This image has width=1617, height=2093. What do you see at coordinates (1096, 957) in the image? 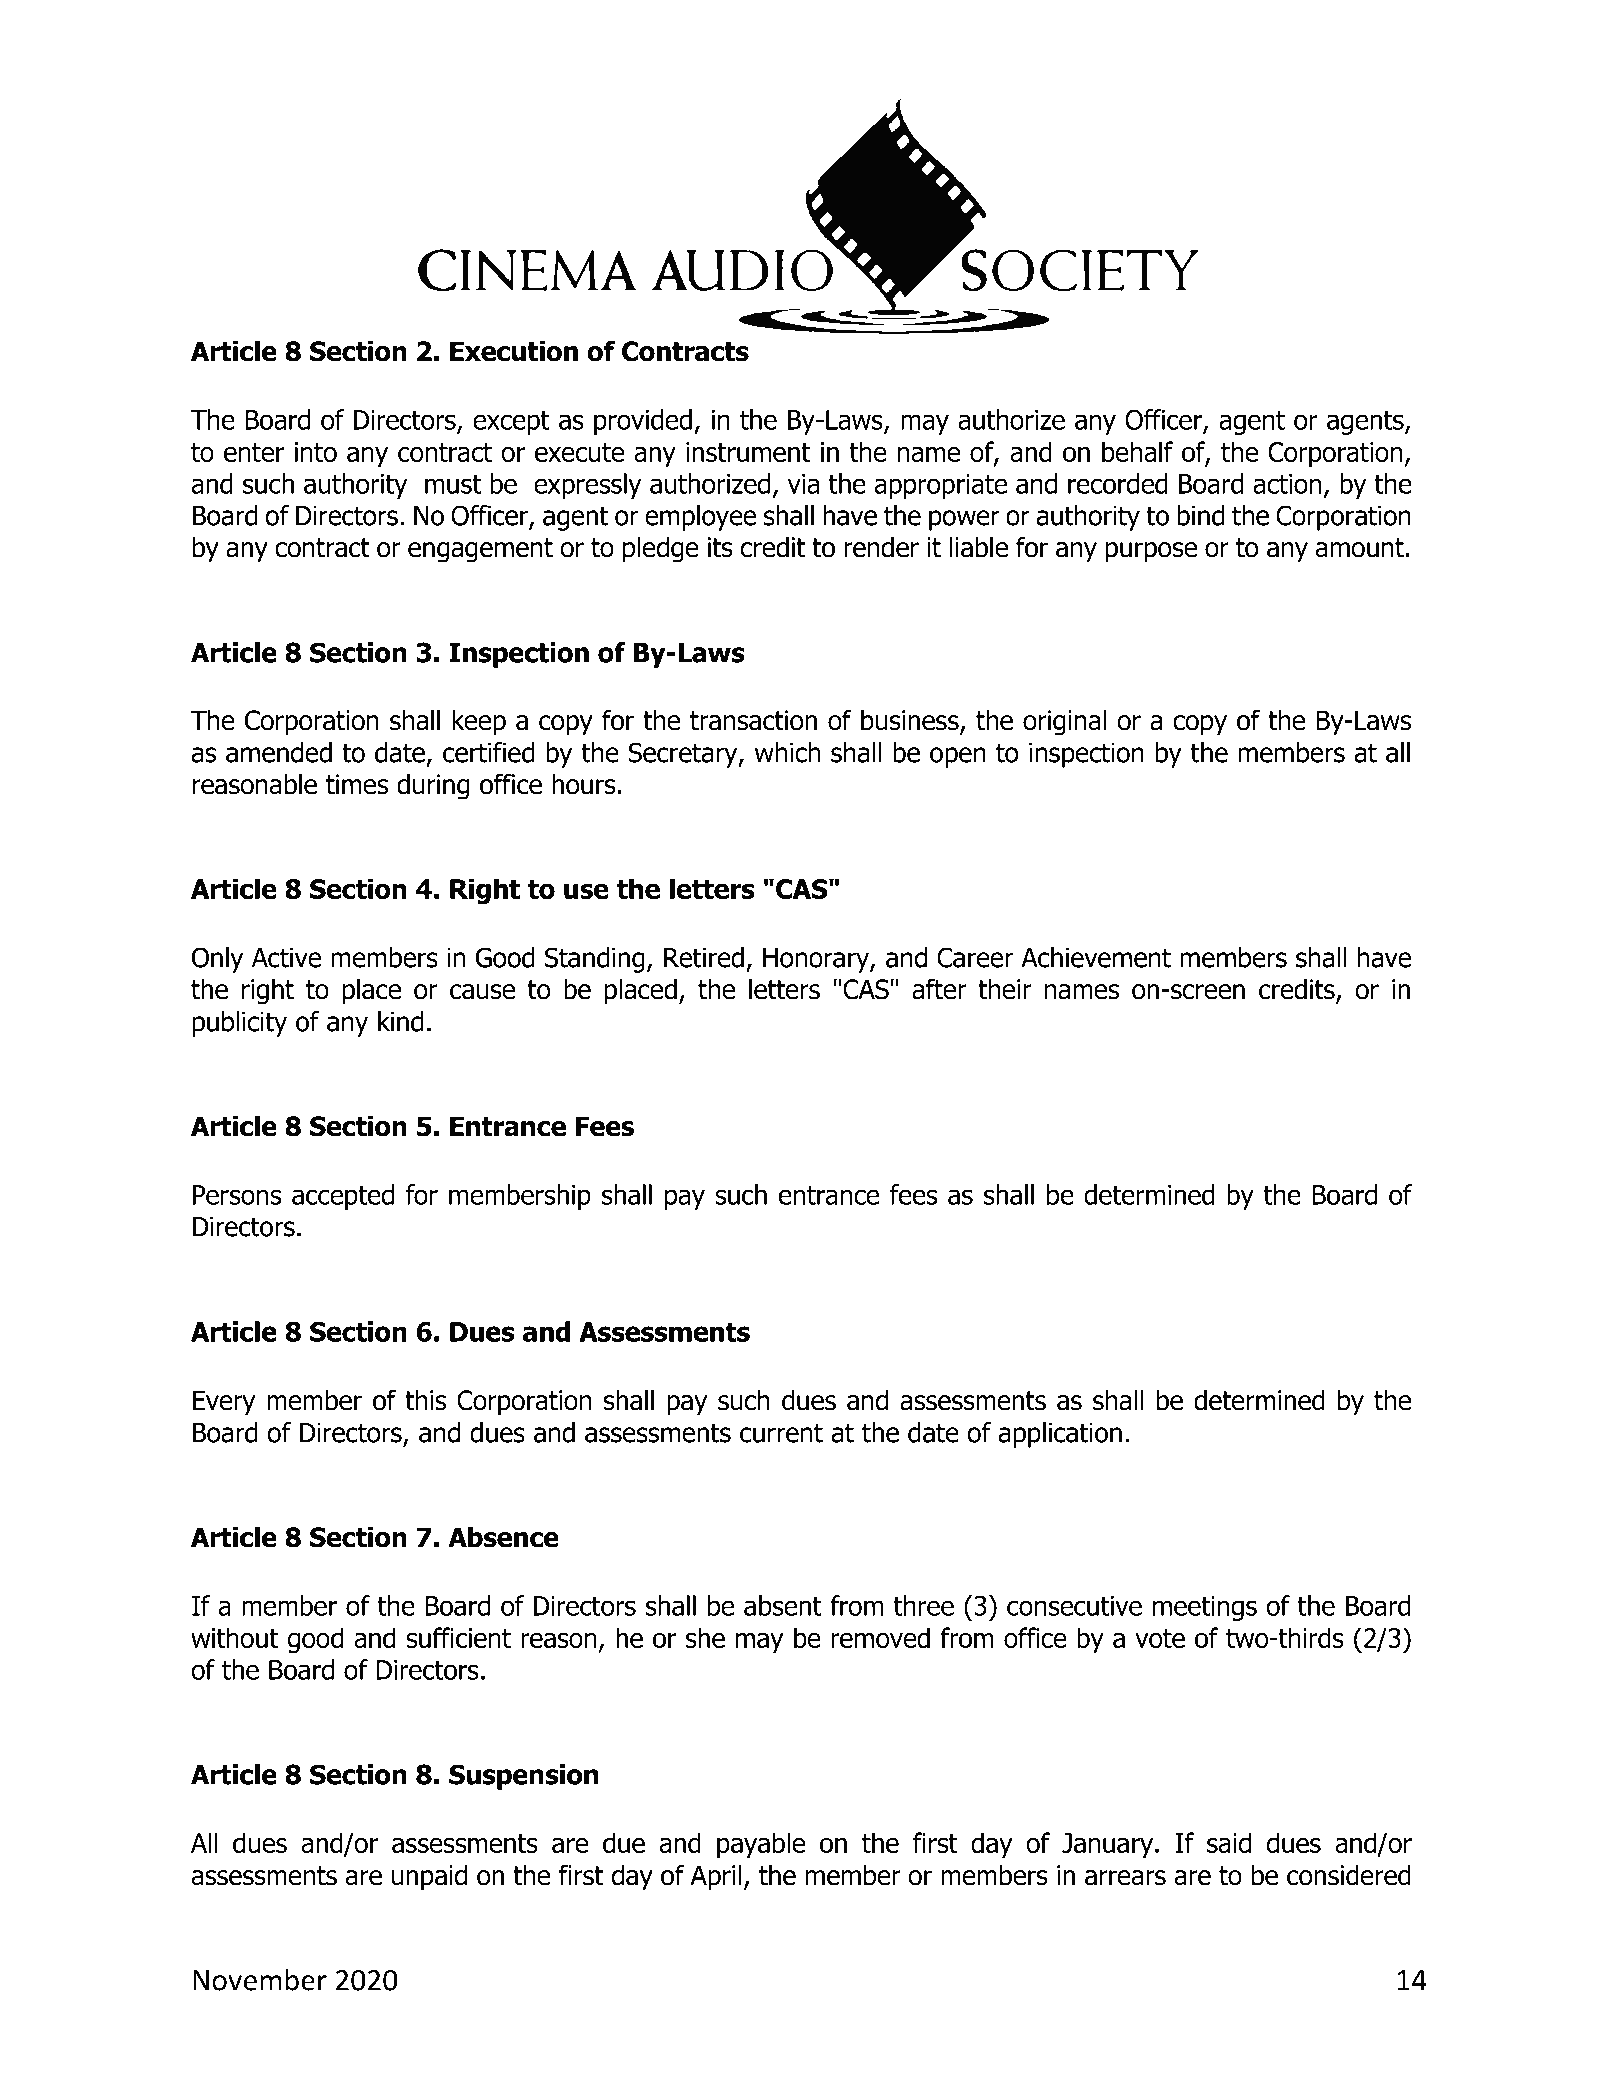
I see `Achievement` at bounding box center [1096, 957].
